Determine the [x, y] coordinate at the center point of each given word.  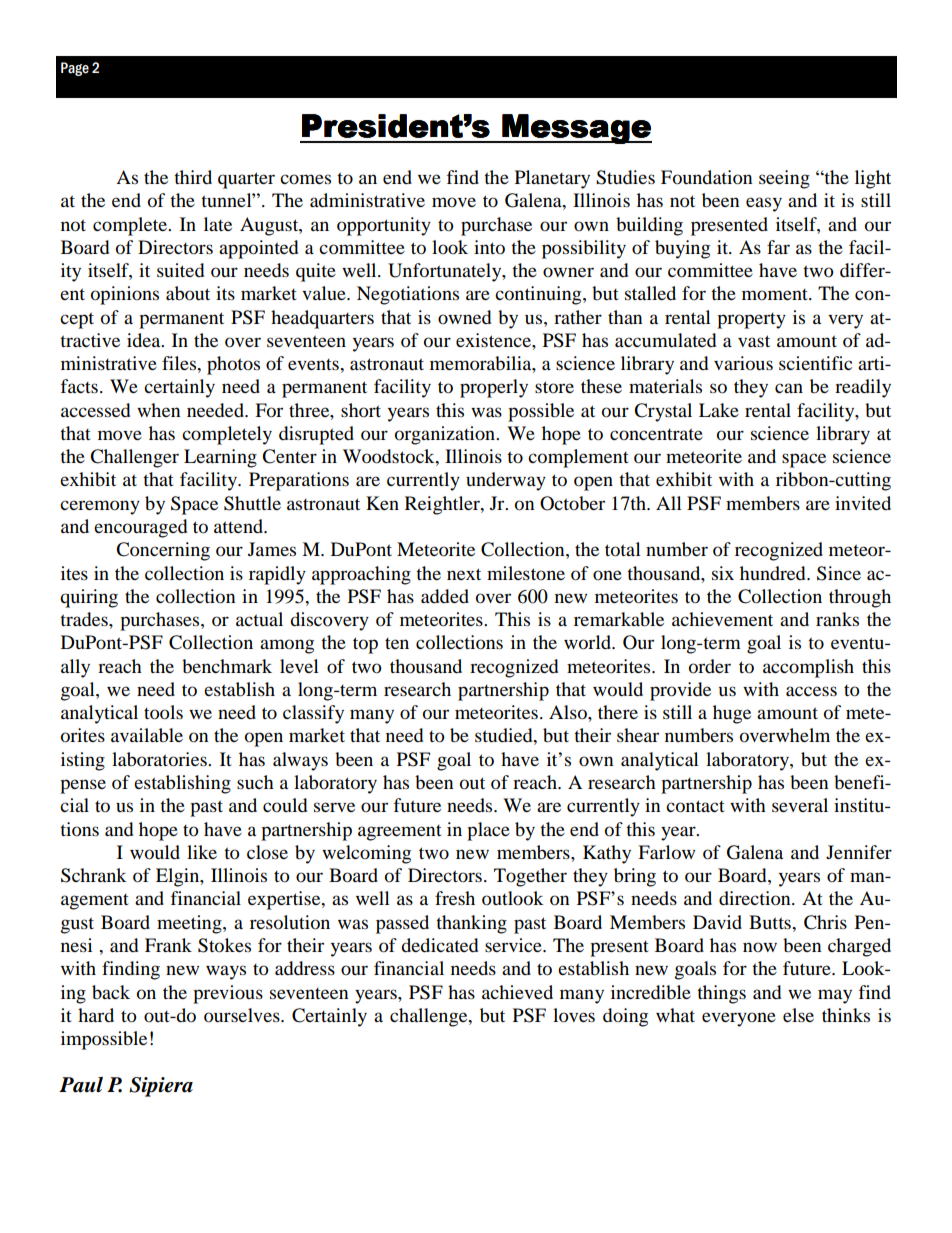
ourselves [243, 1015]
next [464, 574]
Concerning [163, 551]
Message [576, 129]
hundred [774, 573]
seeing [784, 179]
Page [75, 69]
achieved [517, 992]
